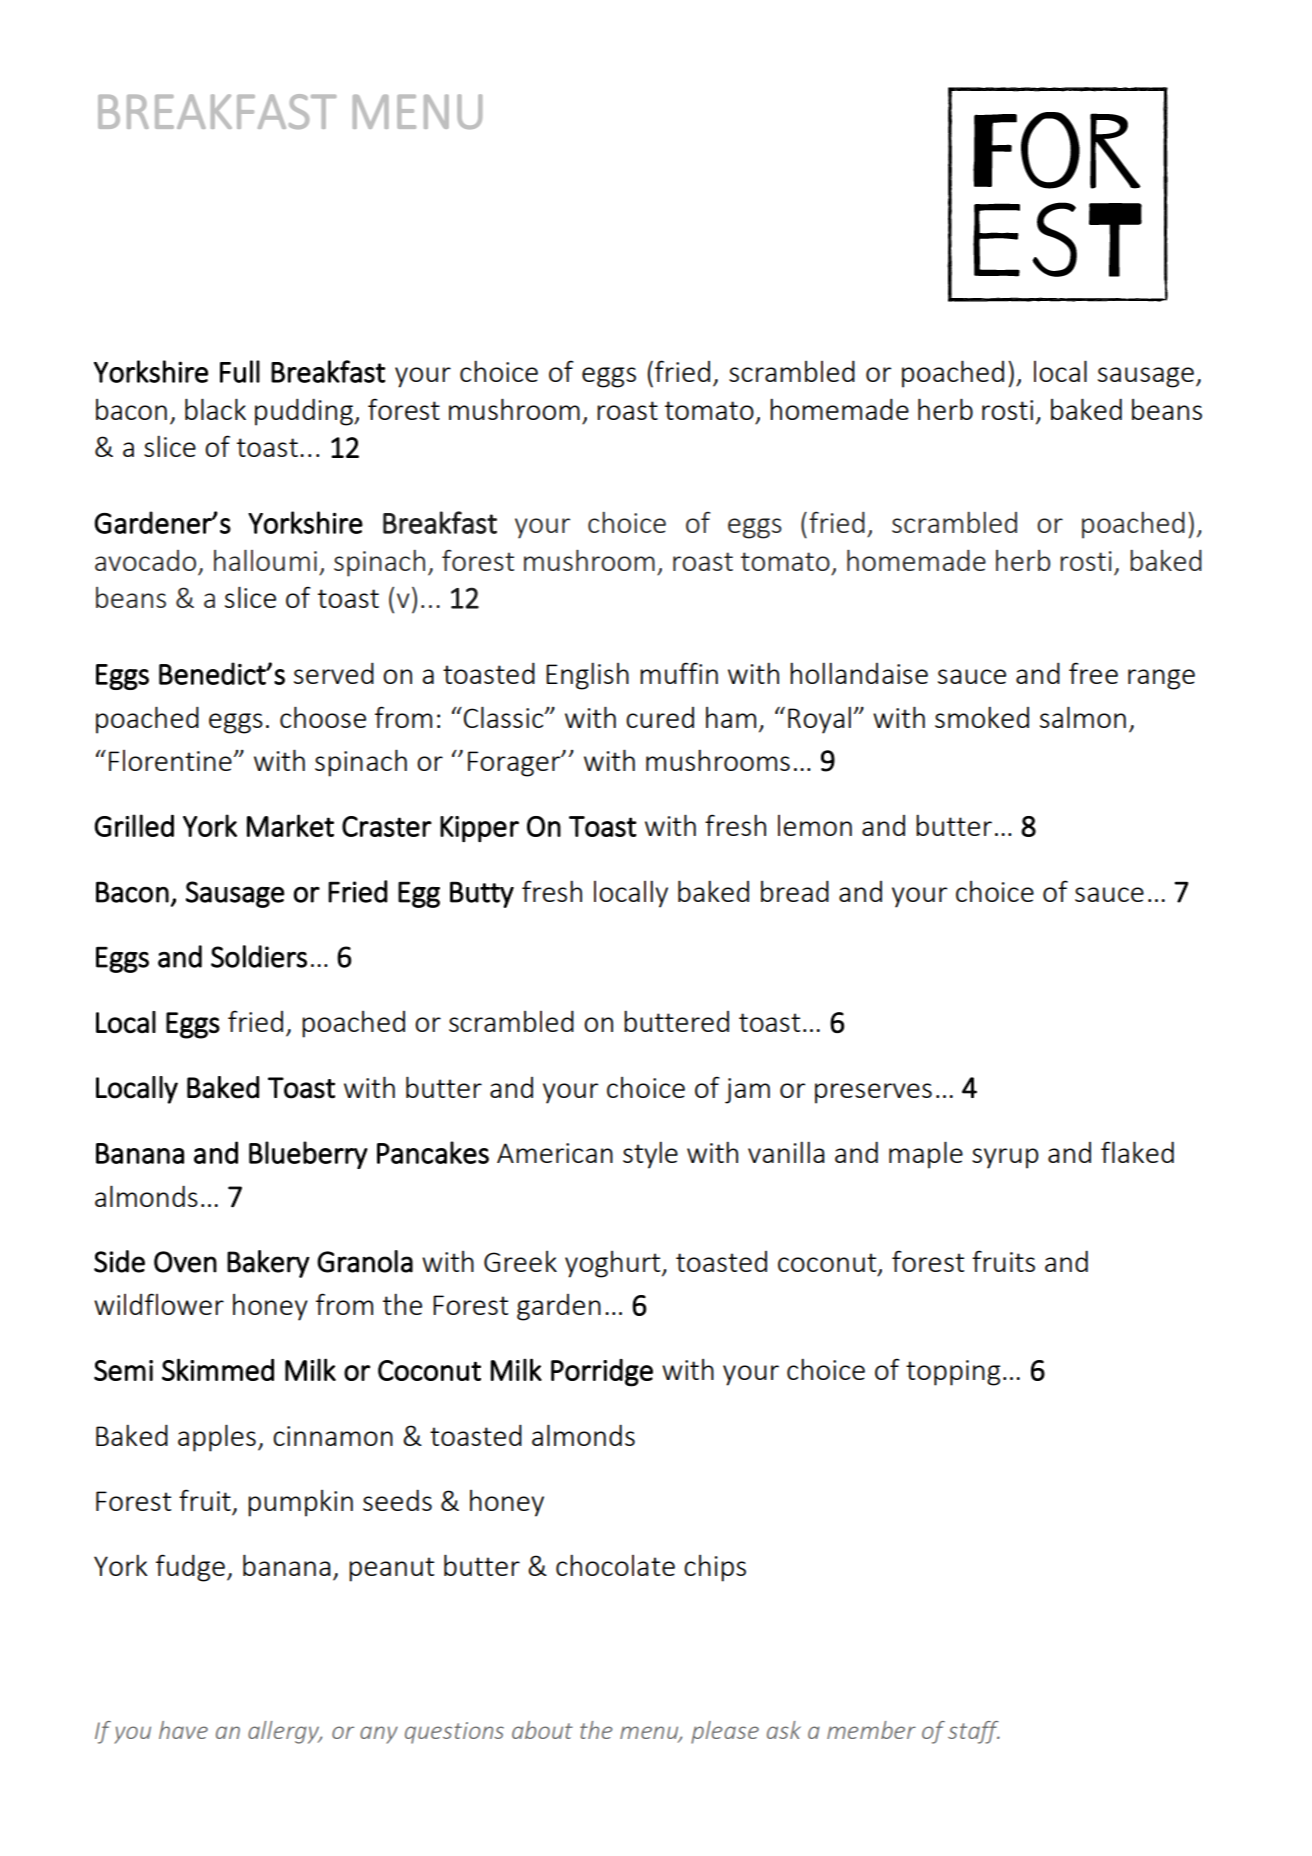 The image size is (1312, 1856). I want to click on Full, so click(240, 371).
